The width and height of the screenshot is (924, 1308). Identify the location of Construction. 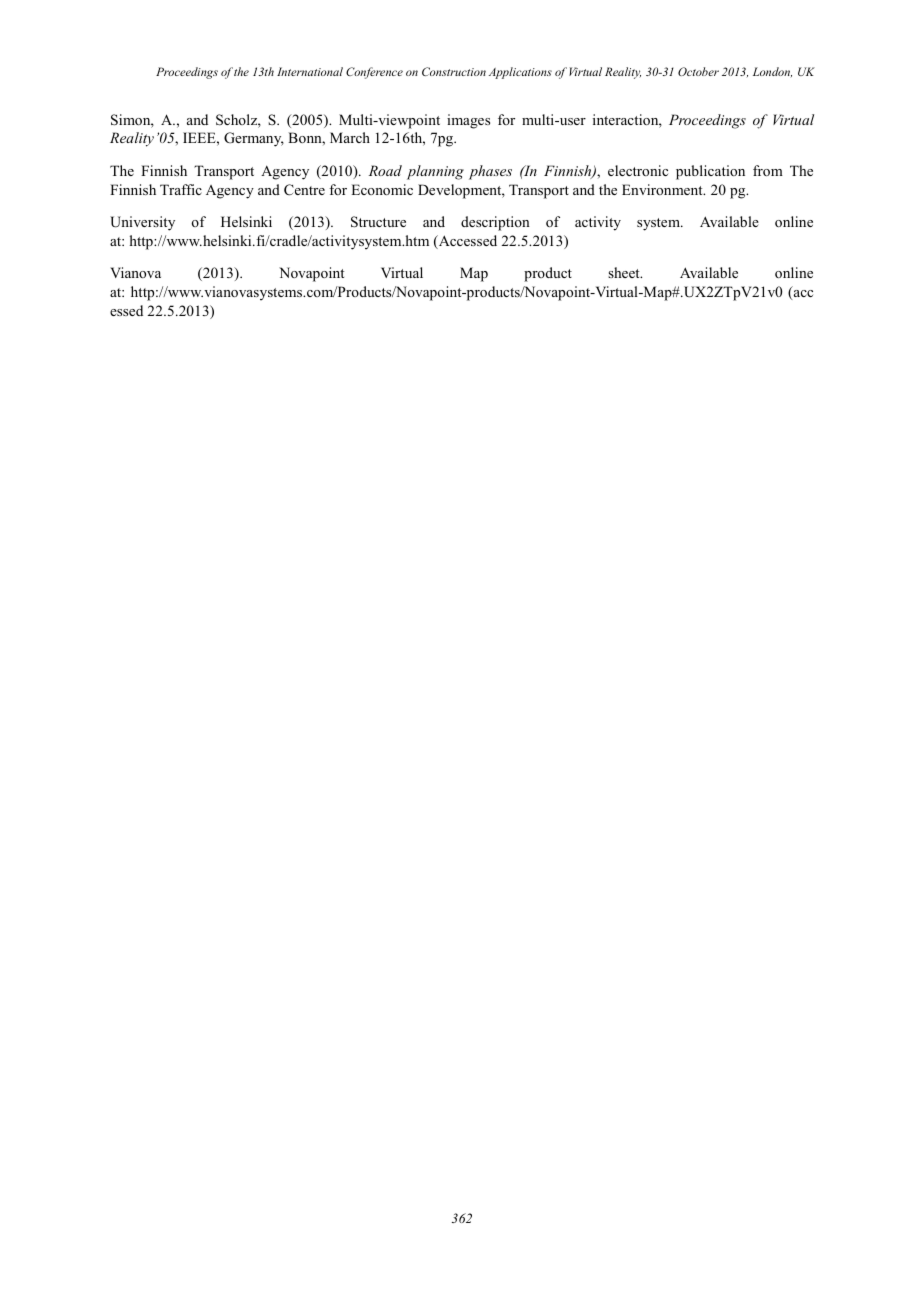
(454, 71).
